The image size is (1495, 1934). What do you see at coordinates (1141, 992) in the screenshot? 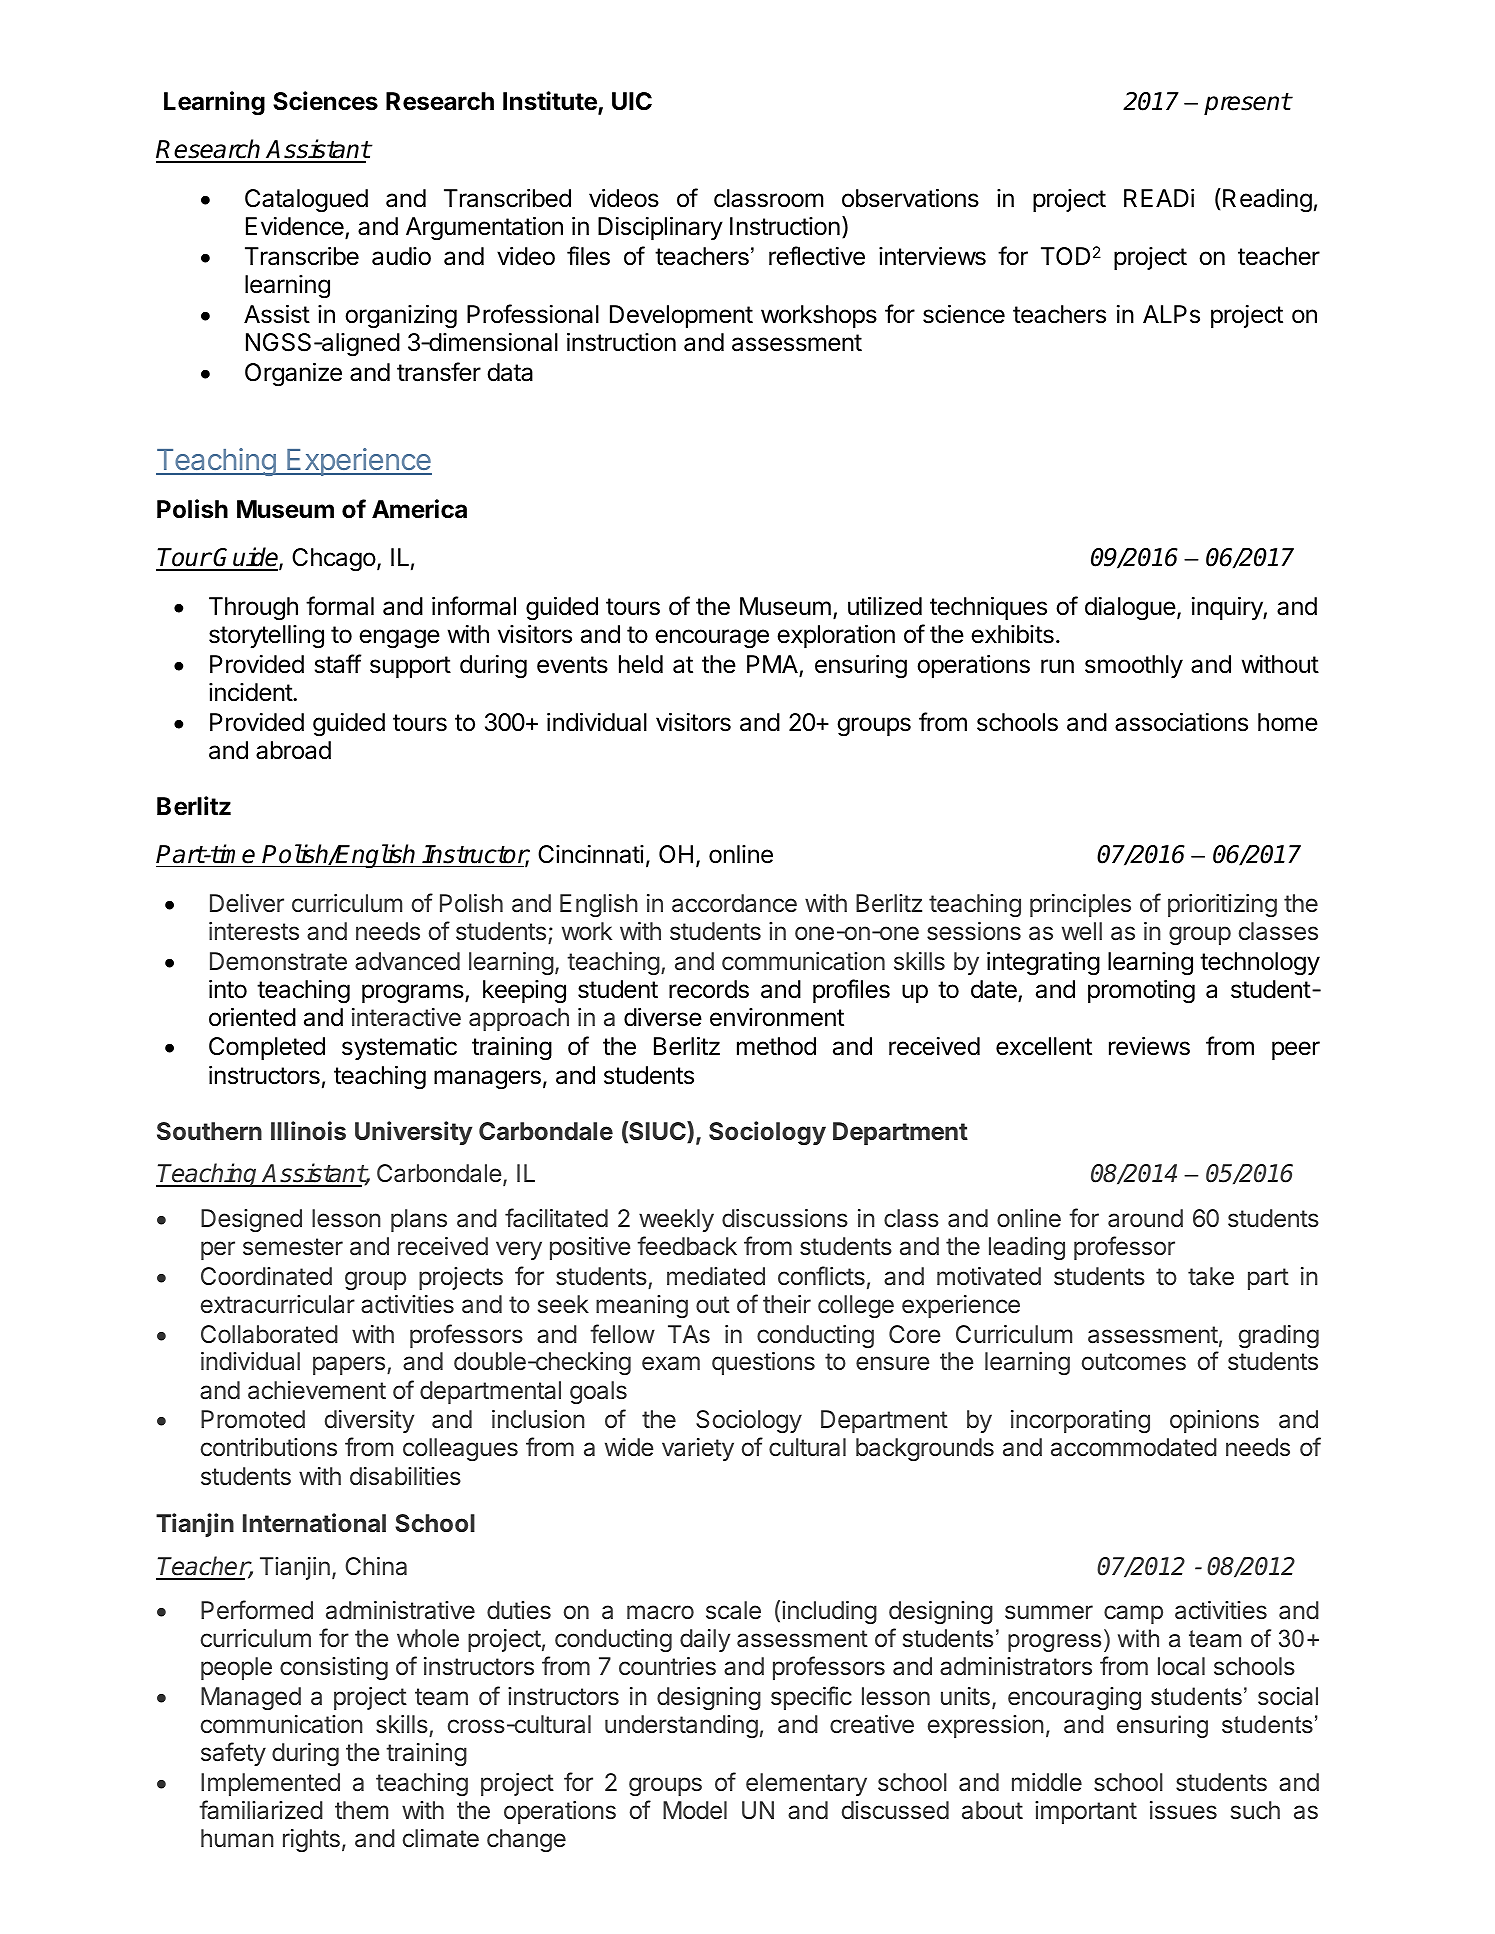
I see `promoting` at bounding box center [1141, 992].
